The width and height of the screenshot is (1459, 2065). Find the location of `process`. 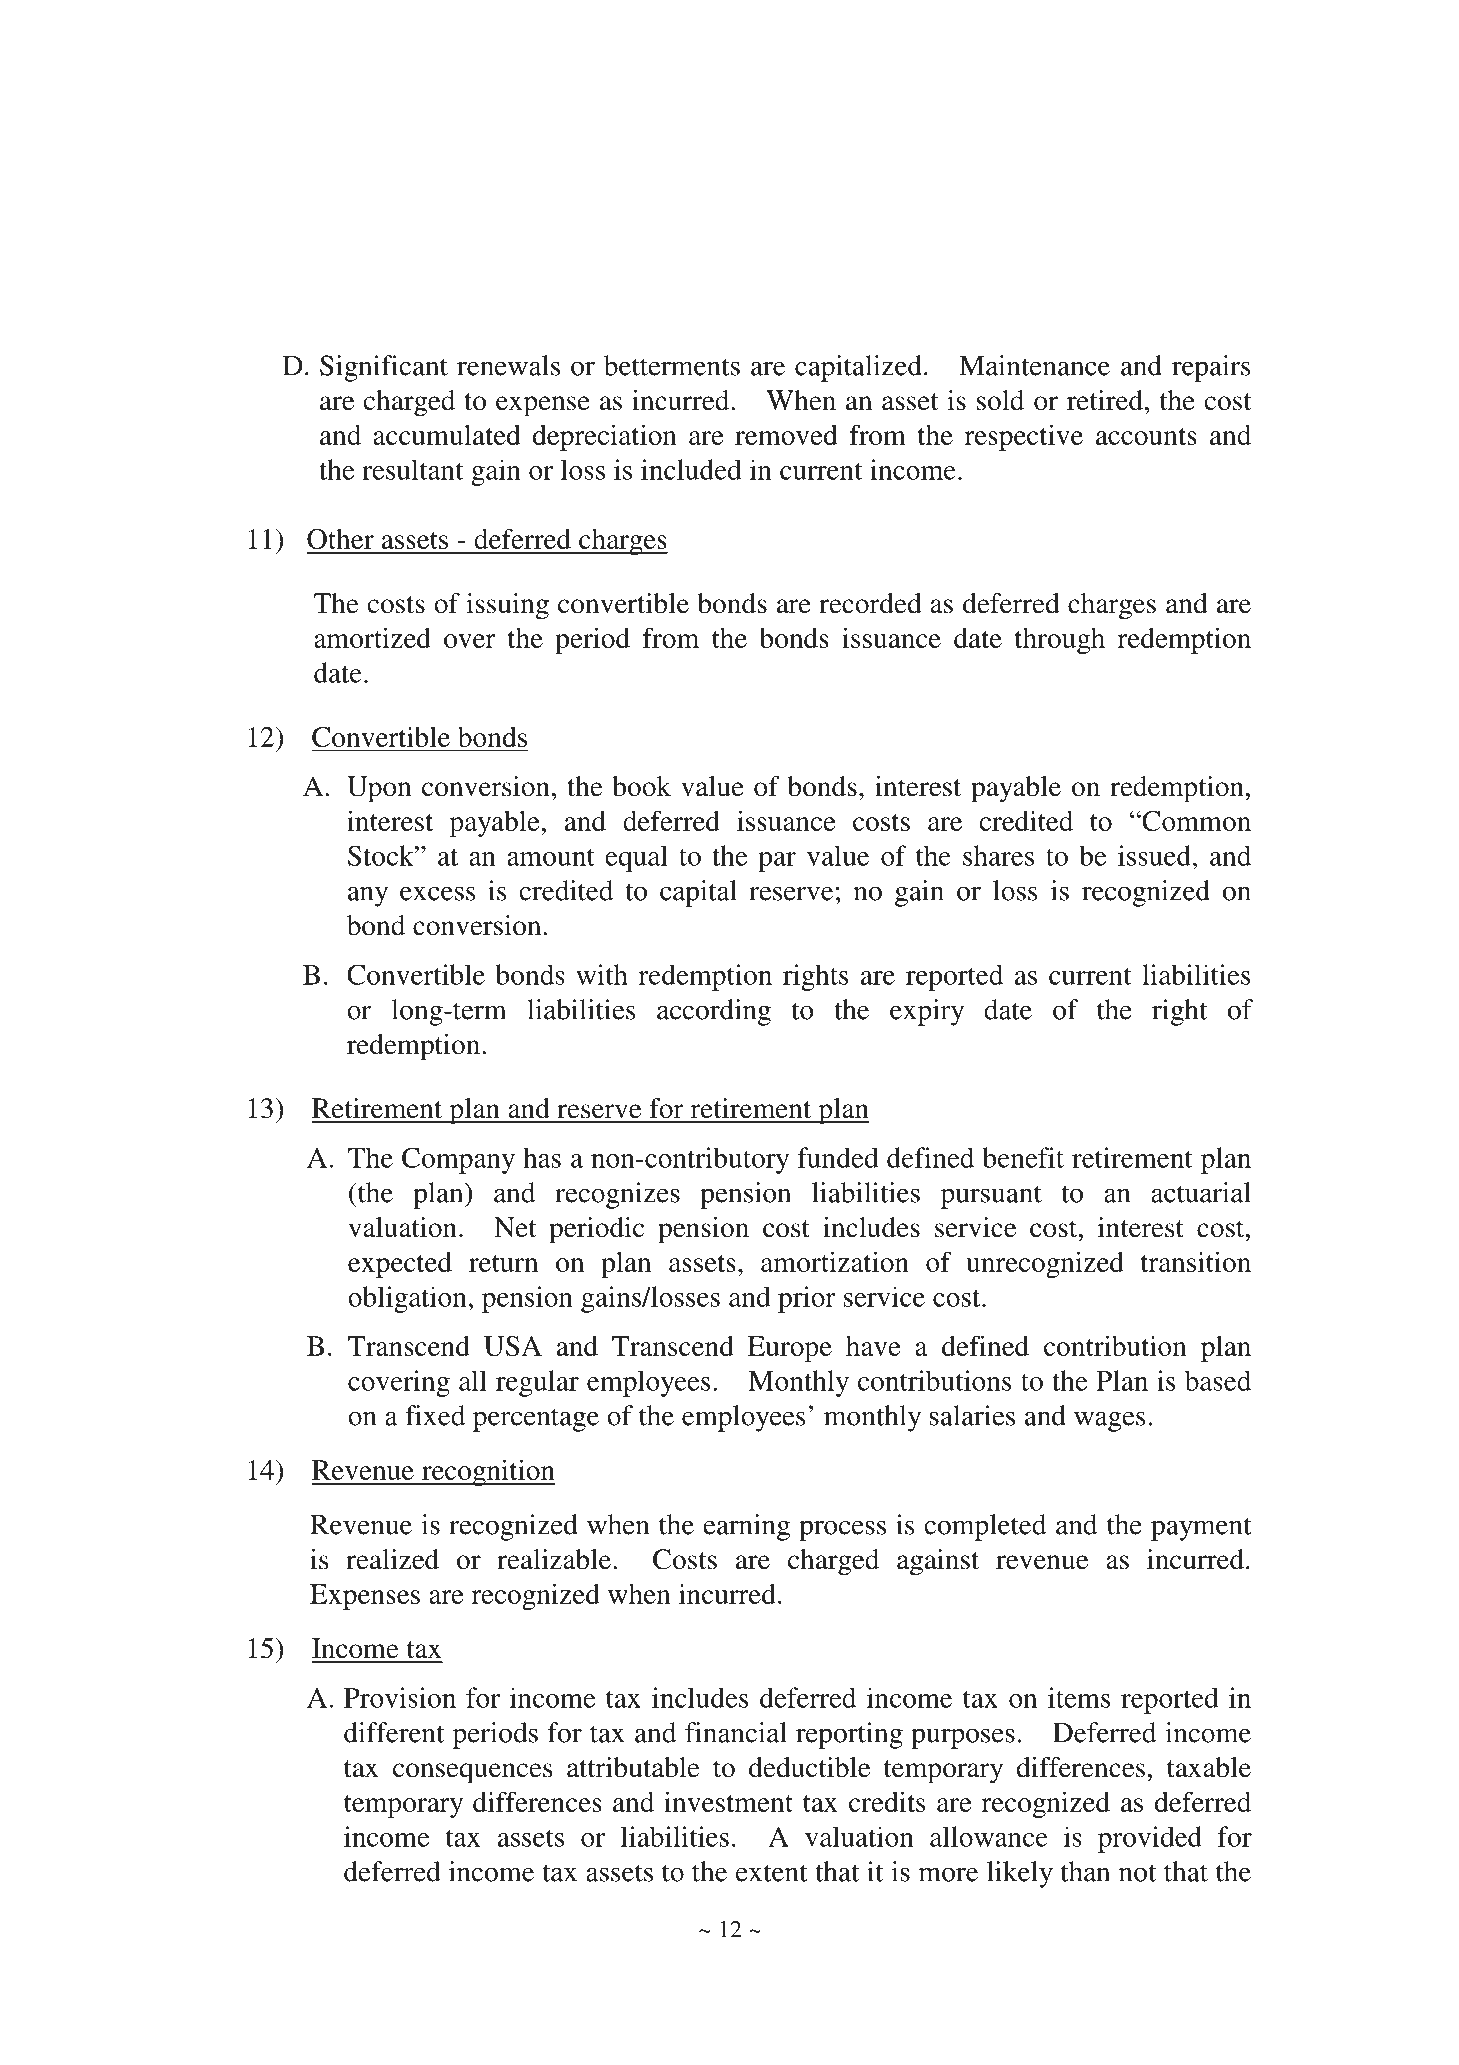

process is located at coordinates (842, 1530).
